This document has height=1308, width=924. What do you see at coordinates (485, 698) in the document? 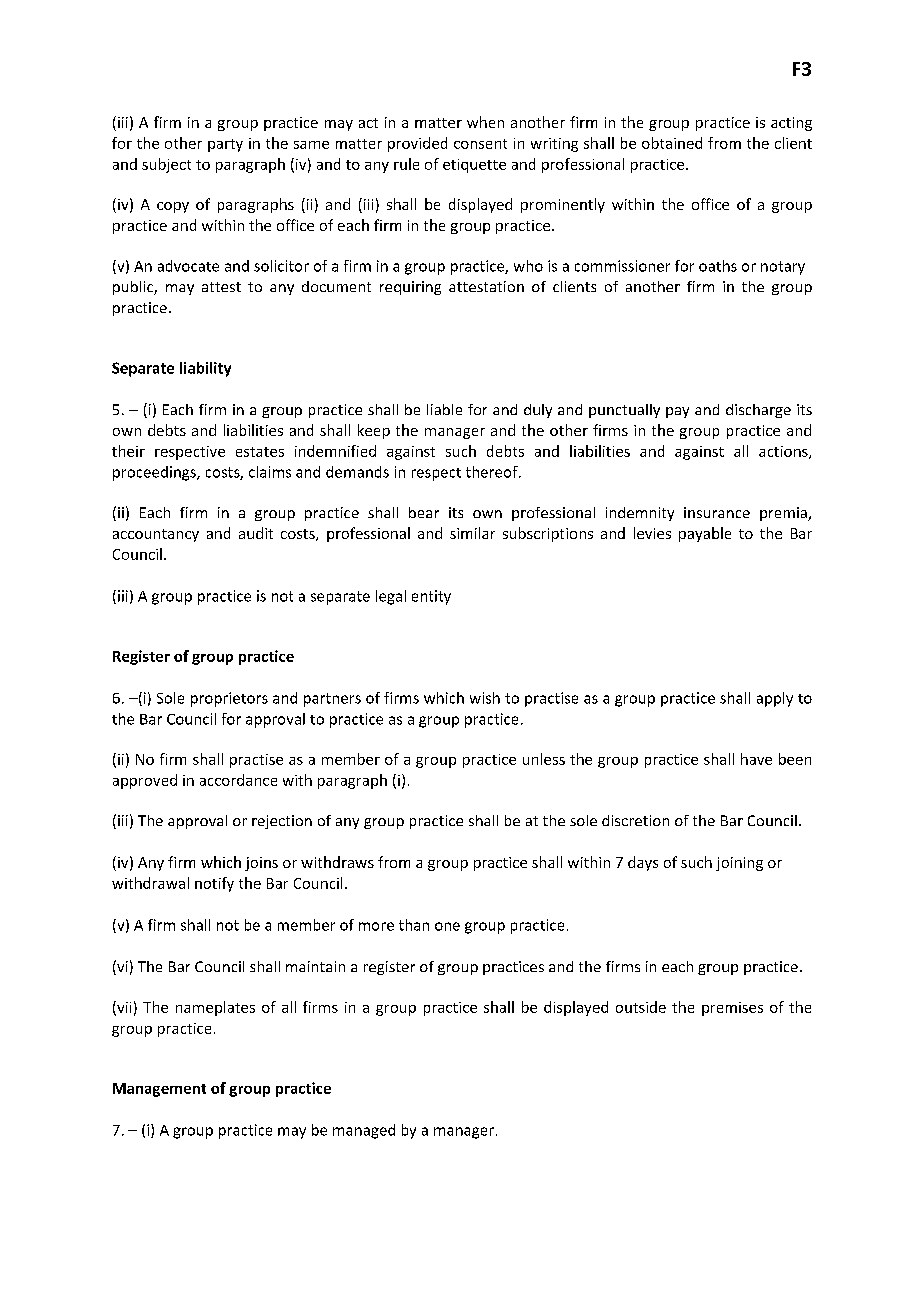
I see `wish` at bounding box center [485, 698].
